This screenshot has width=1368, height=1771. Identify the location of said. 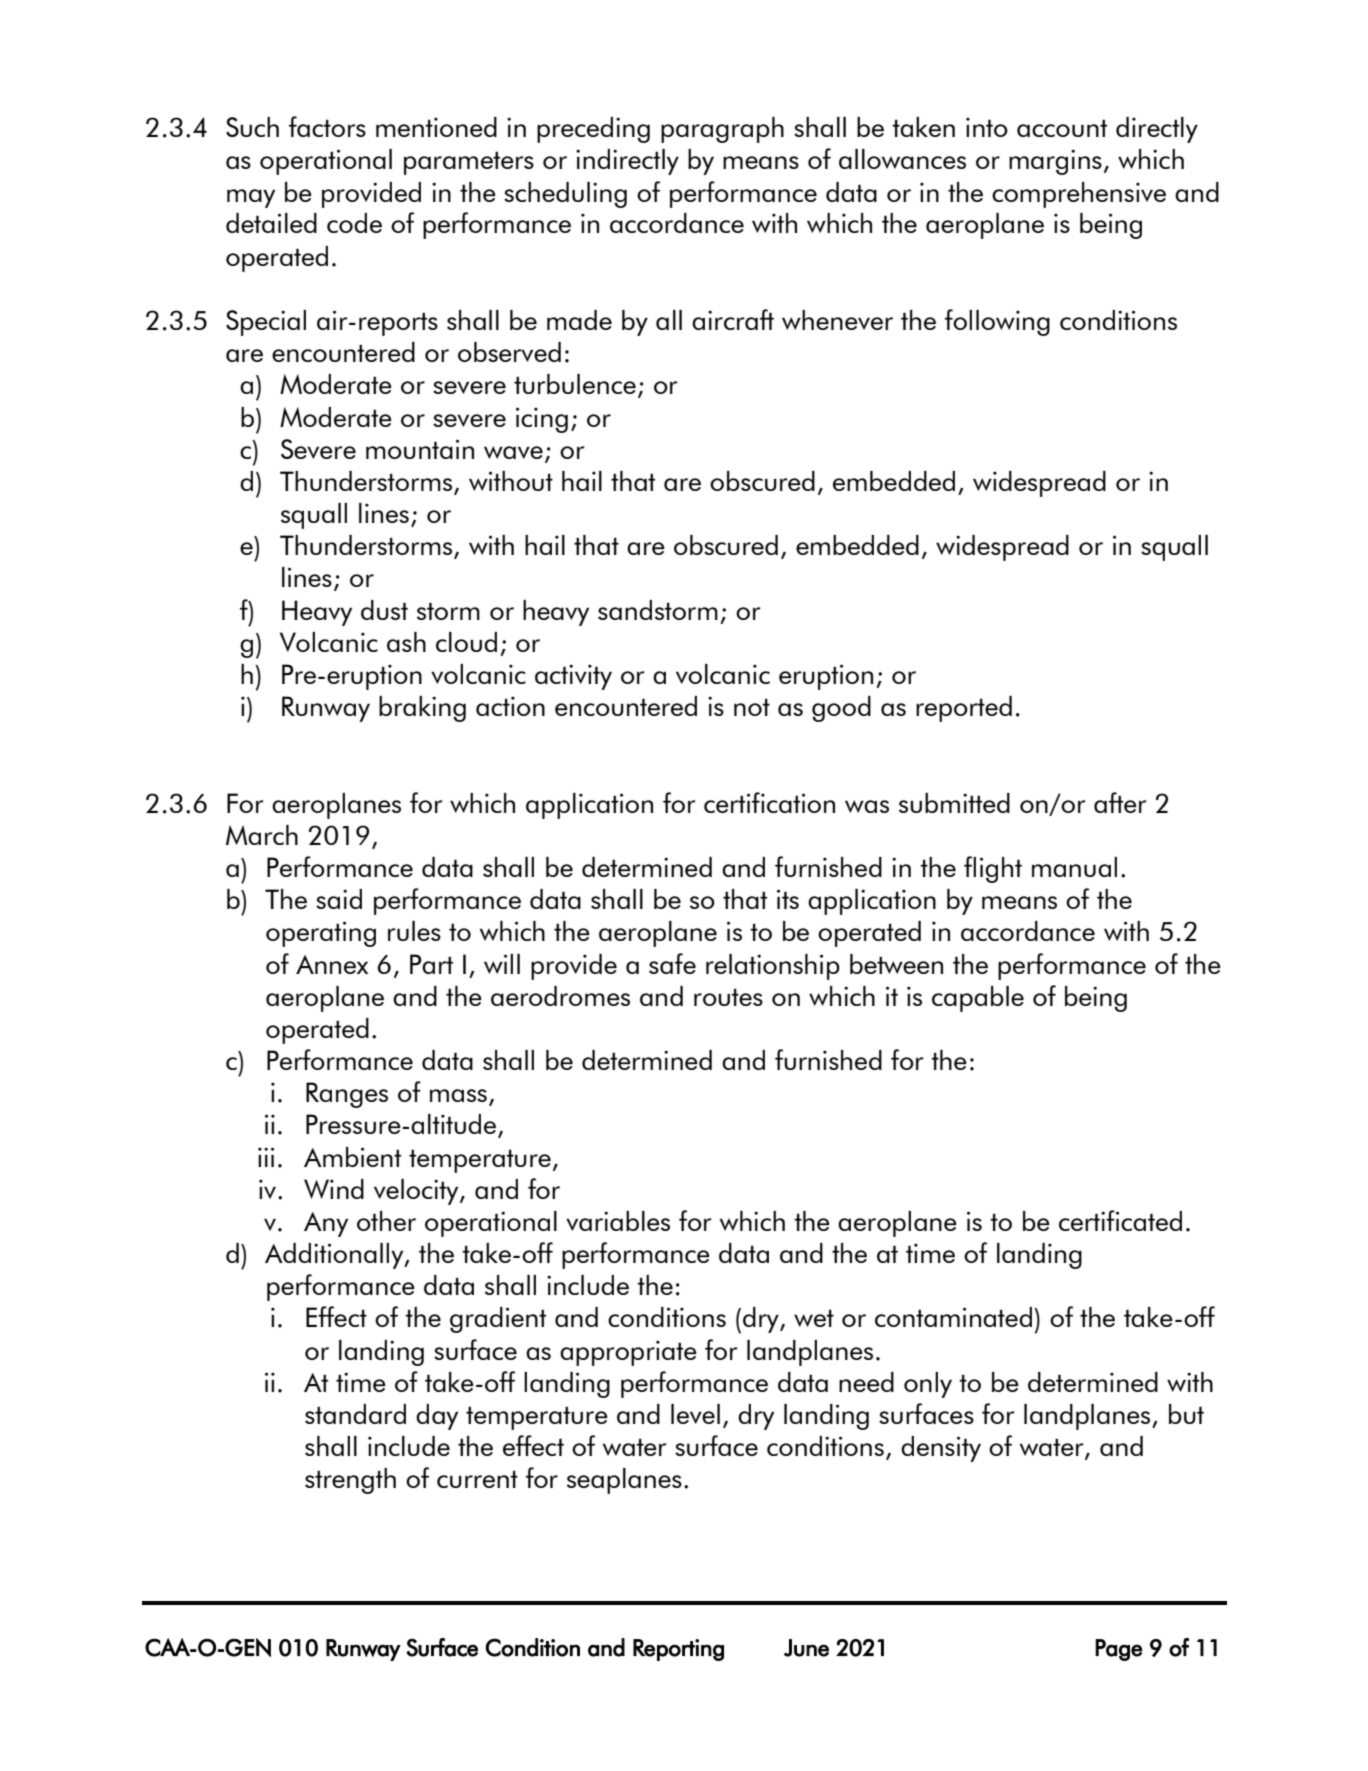
(339, 899).
